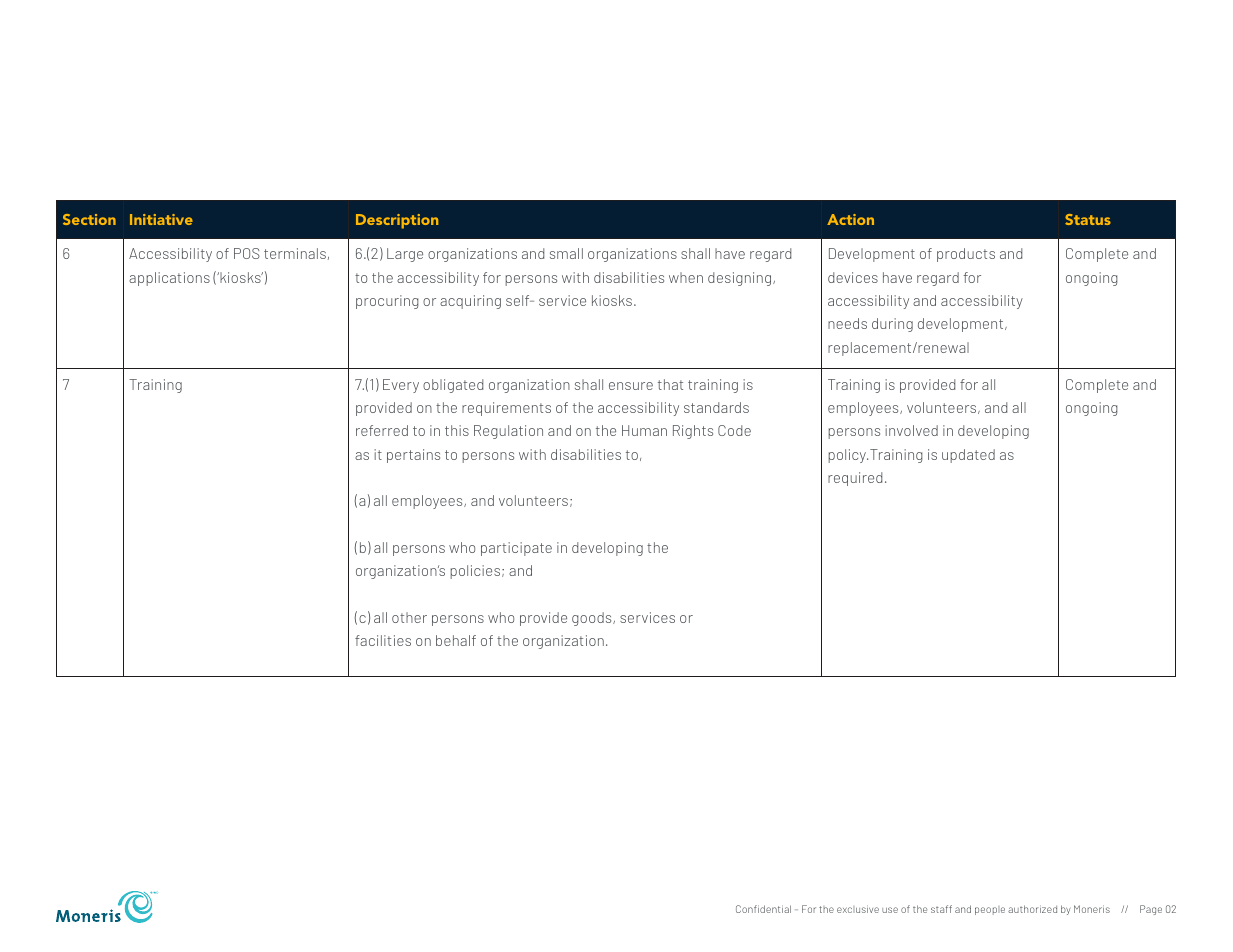 This image has height=952, width=1233. Describe the element at coordinates (1032, 909) in the image. I see `authorized` at that location.
